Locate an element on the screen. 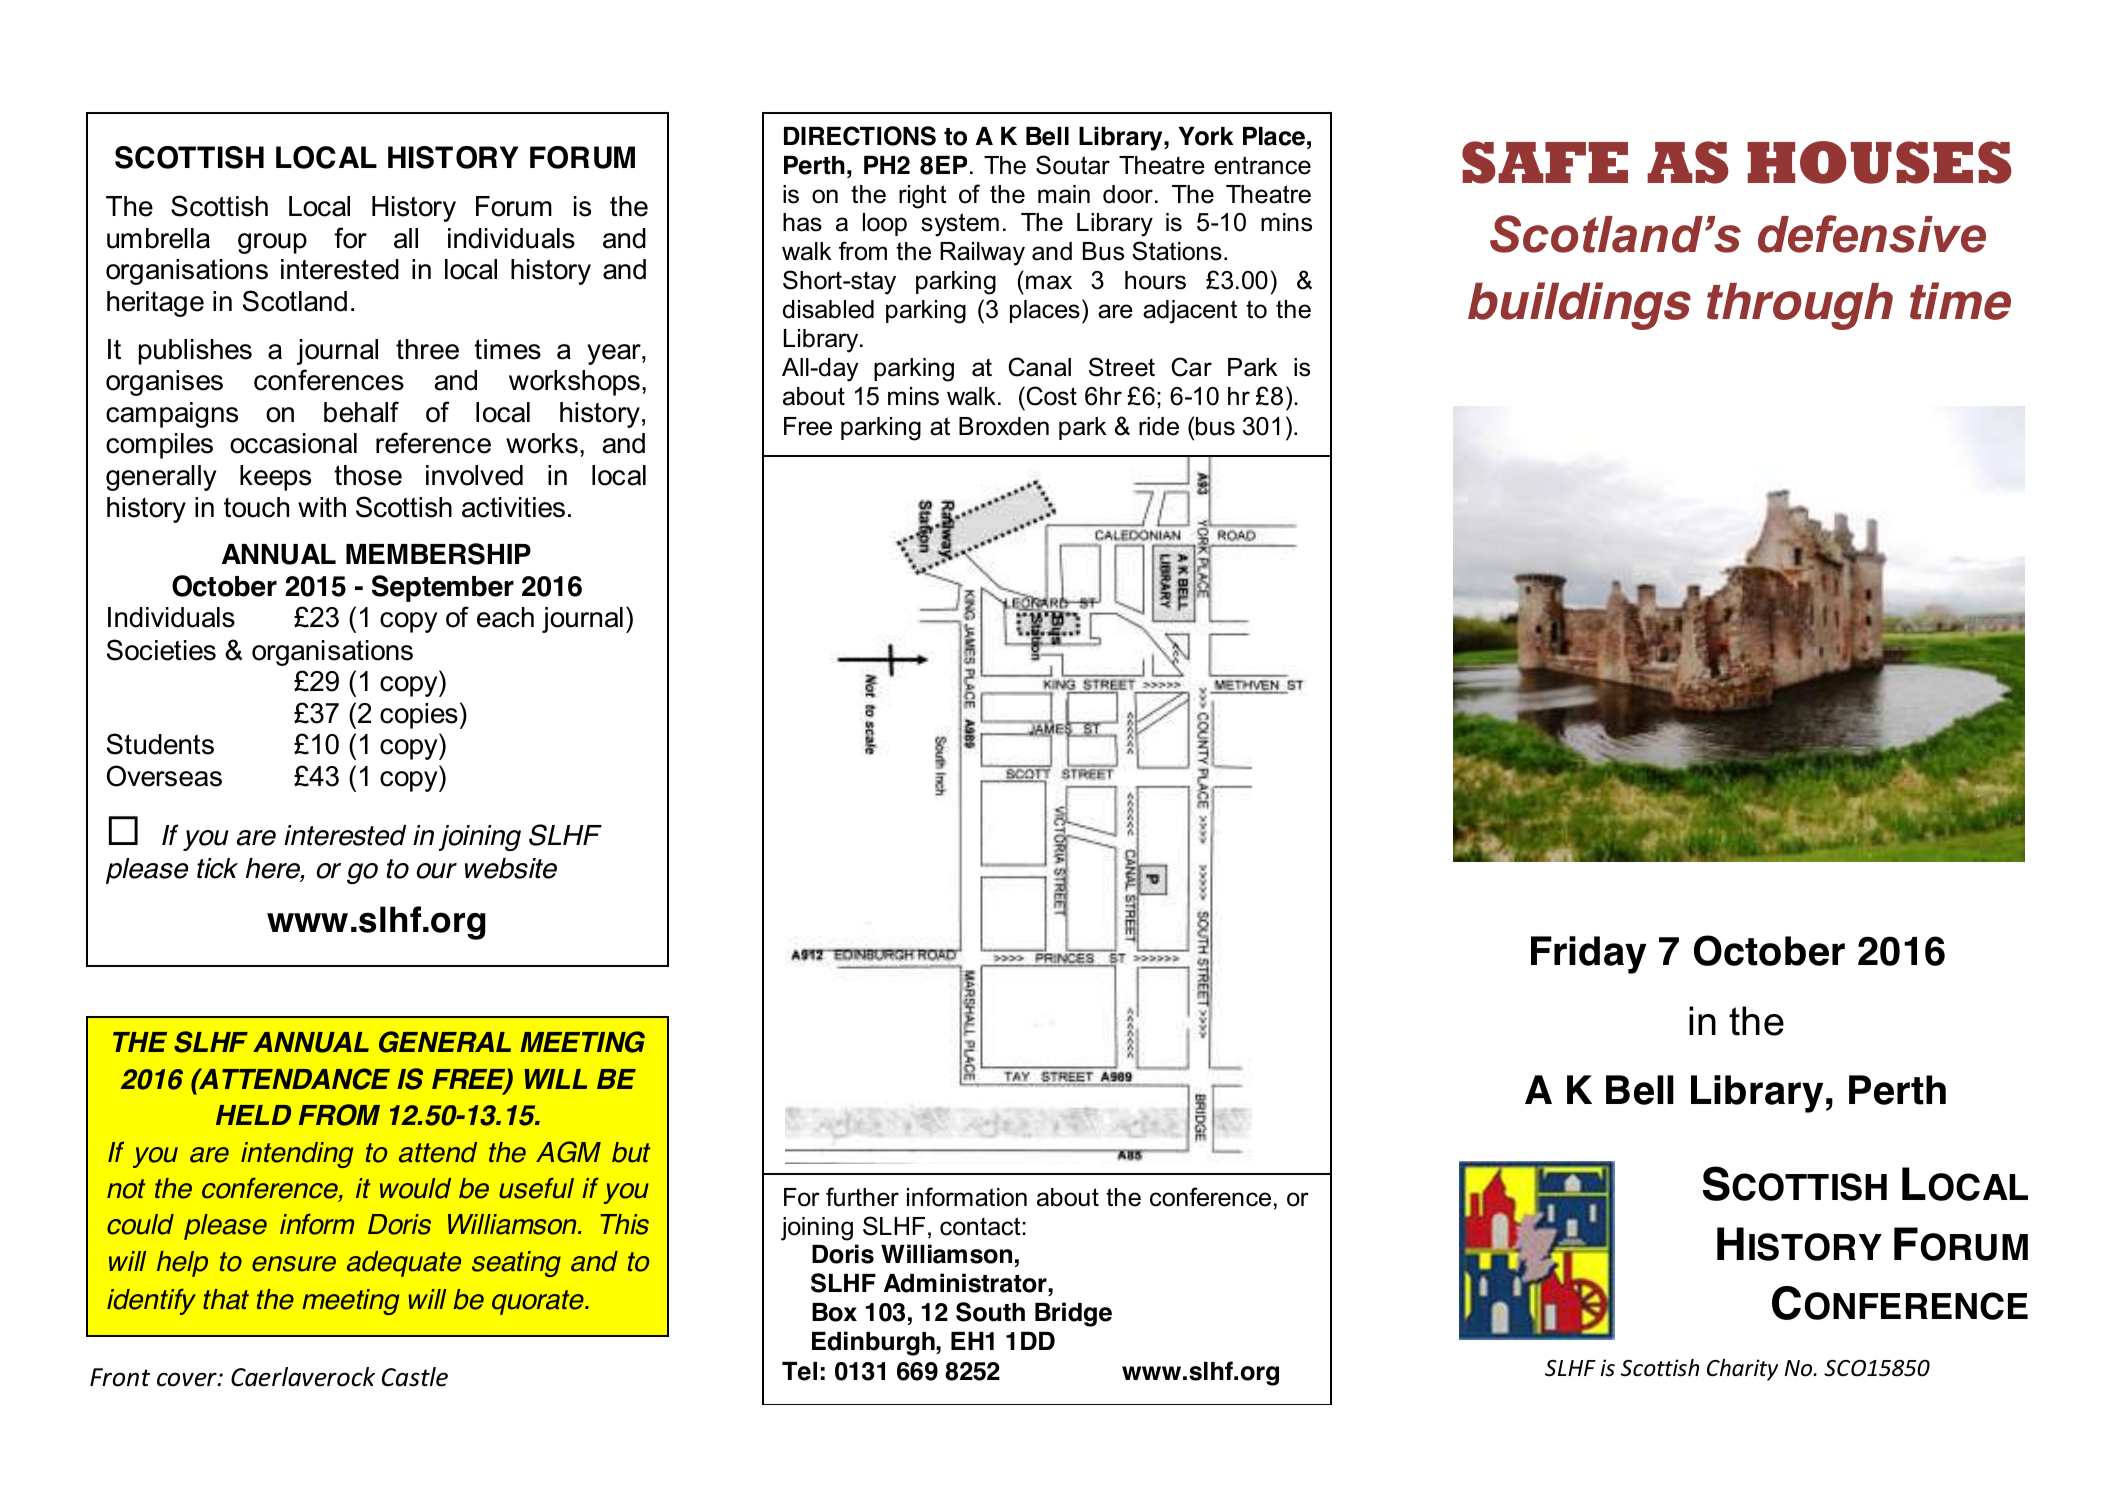 This screenshot has height=1491, width=2109. that is located at coordinates (226, 1299).
